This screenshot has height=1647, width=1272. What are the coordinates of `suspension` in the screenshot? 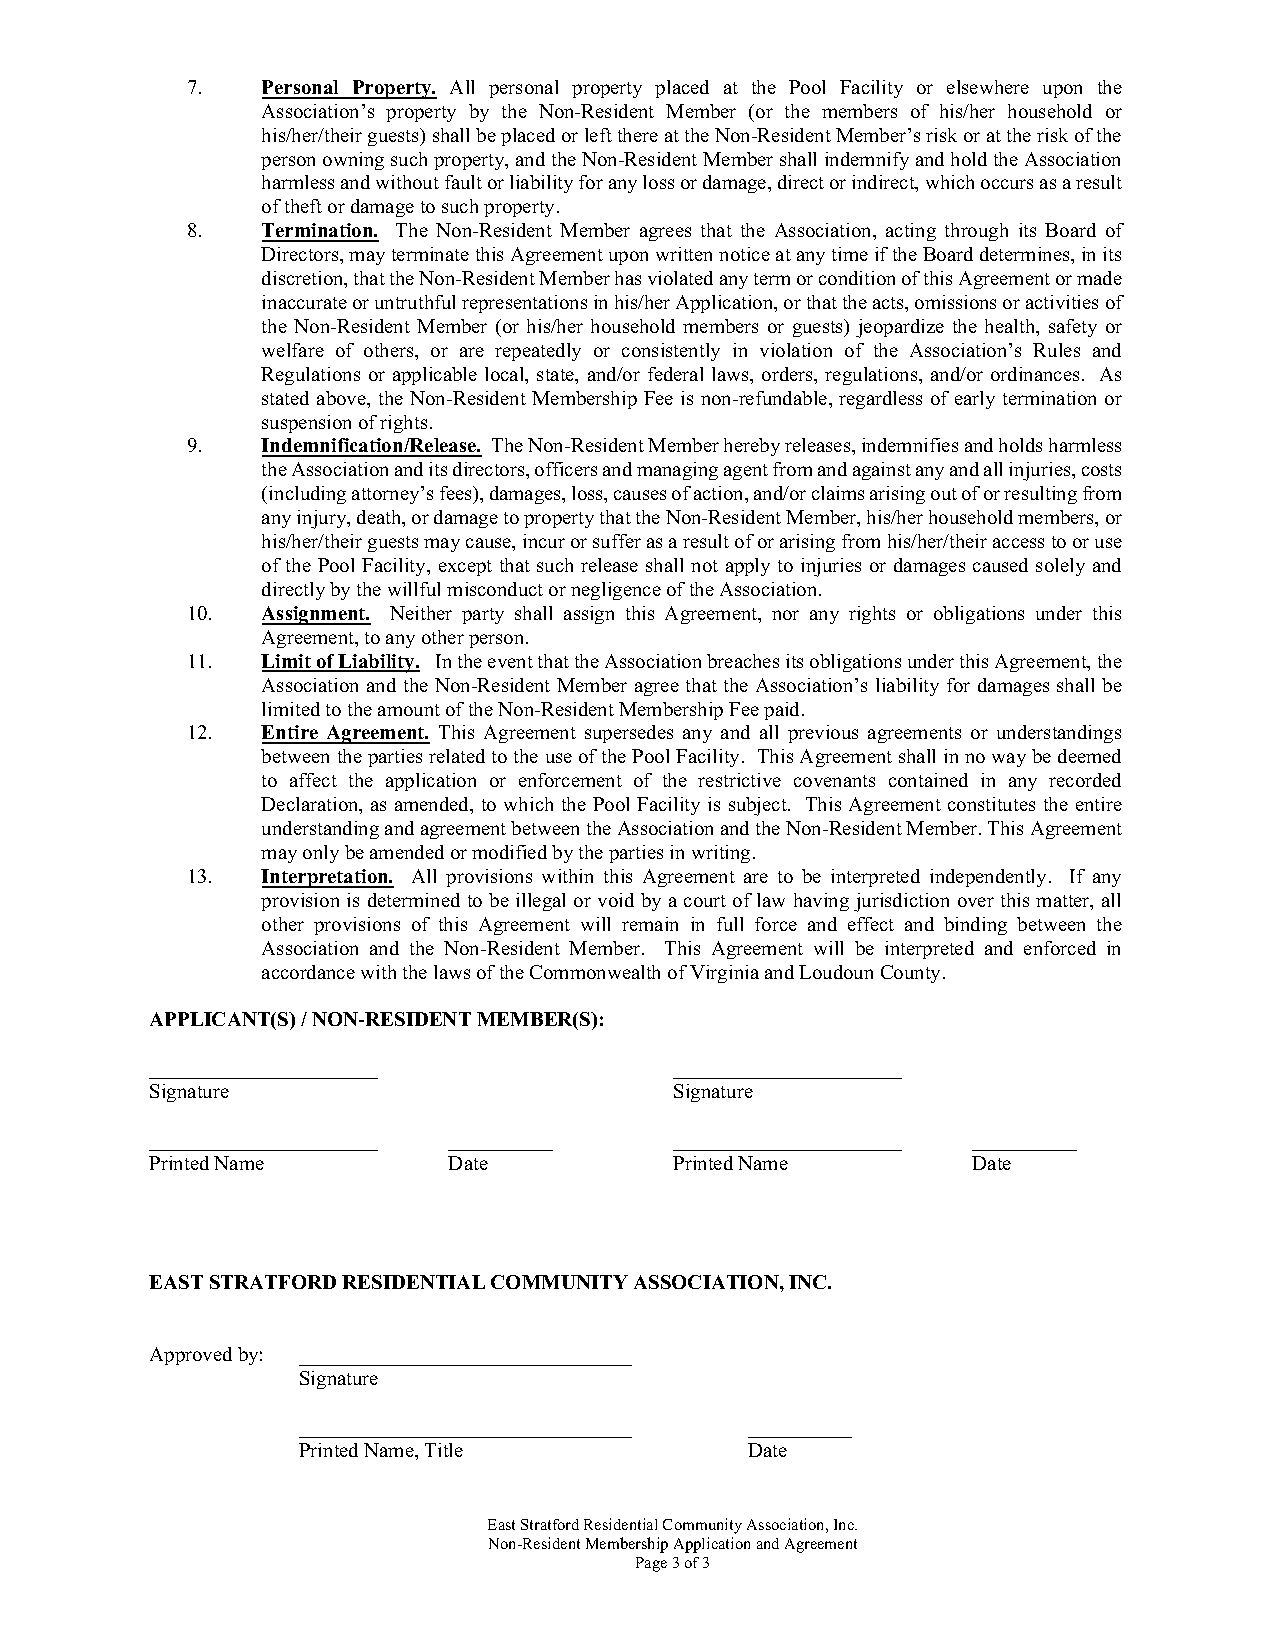 It's located at (306, 424).
